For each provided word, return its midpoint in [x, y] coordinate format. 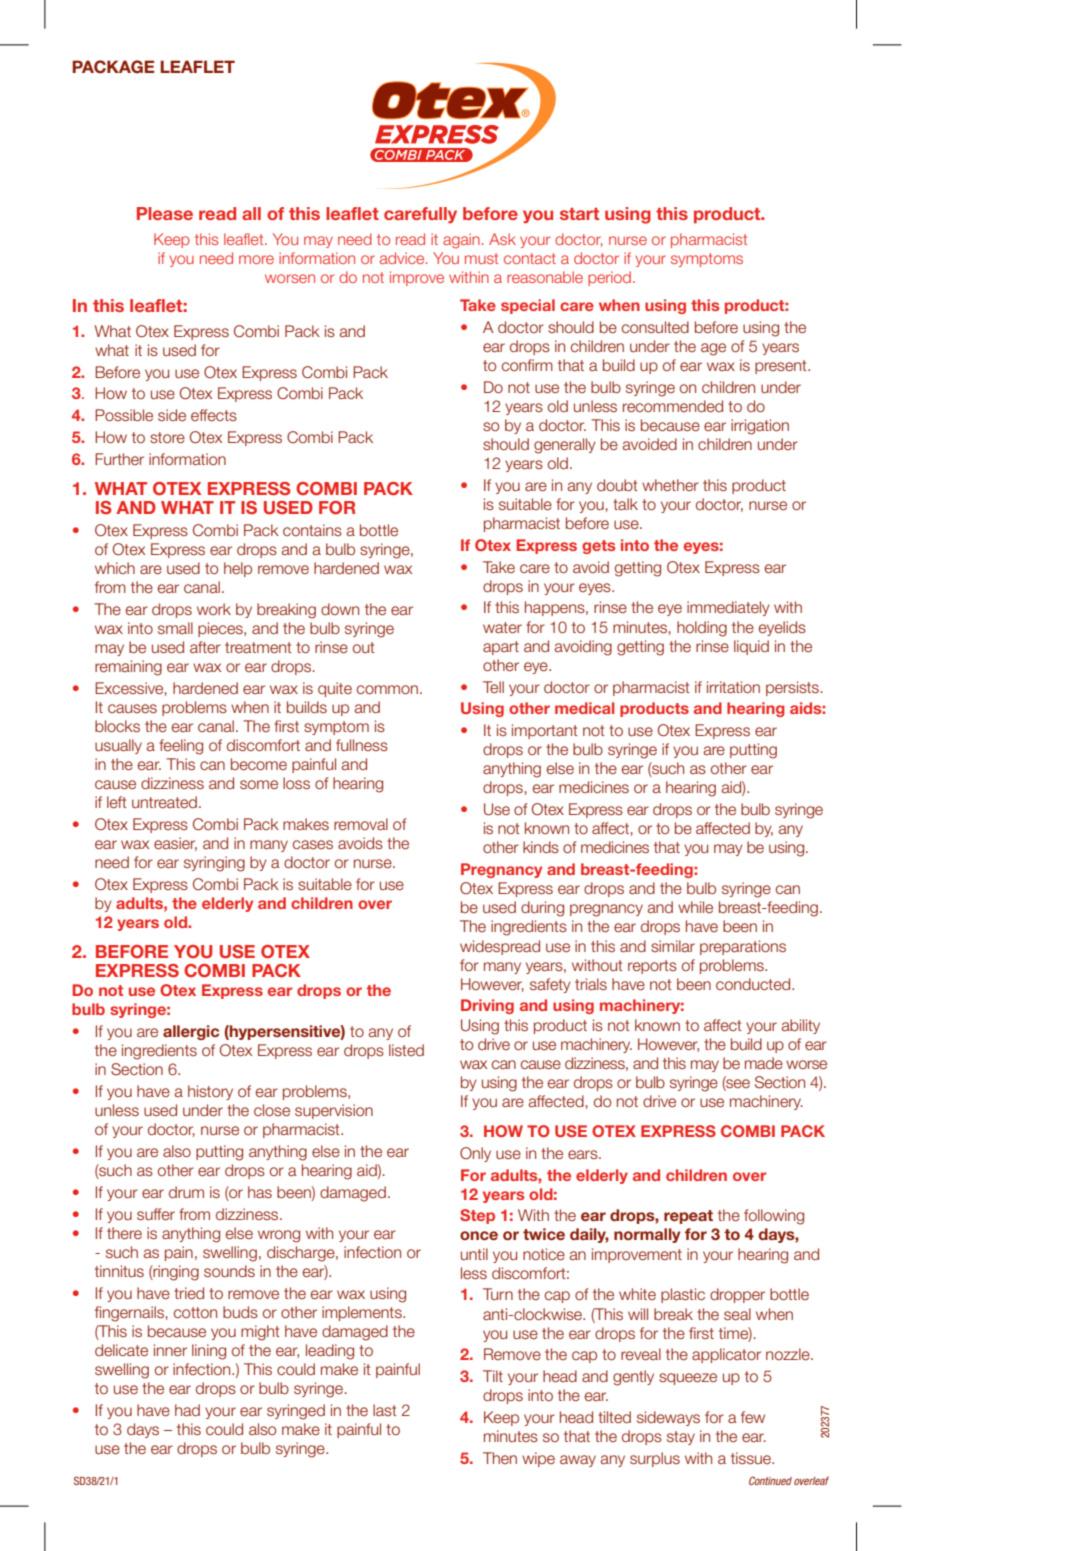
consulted [655, 327]
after [205, 647]
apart [501, 648]
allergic [191, 1032]
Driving [487, 1006]
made [764, 1063]
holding [702, 629]
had [187, 1410]
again [461, 241]
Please [165, 213]
